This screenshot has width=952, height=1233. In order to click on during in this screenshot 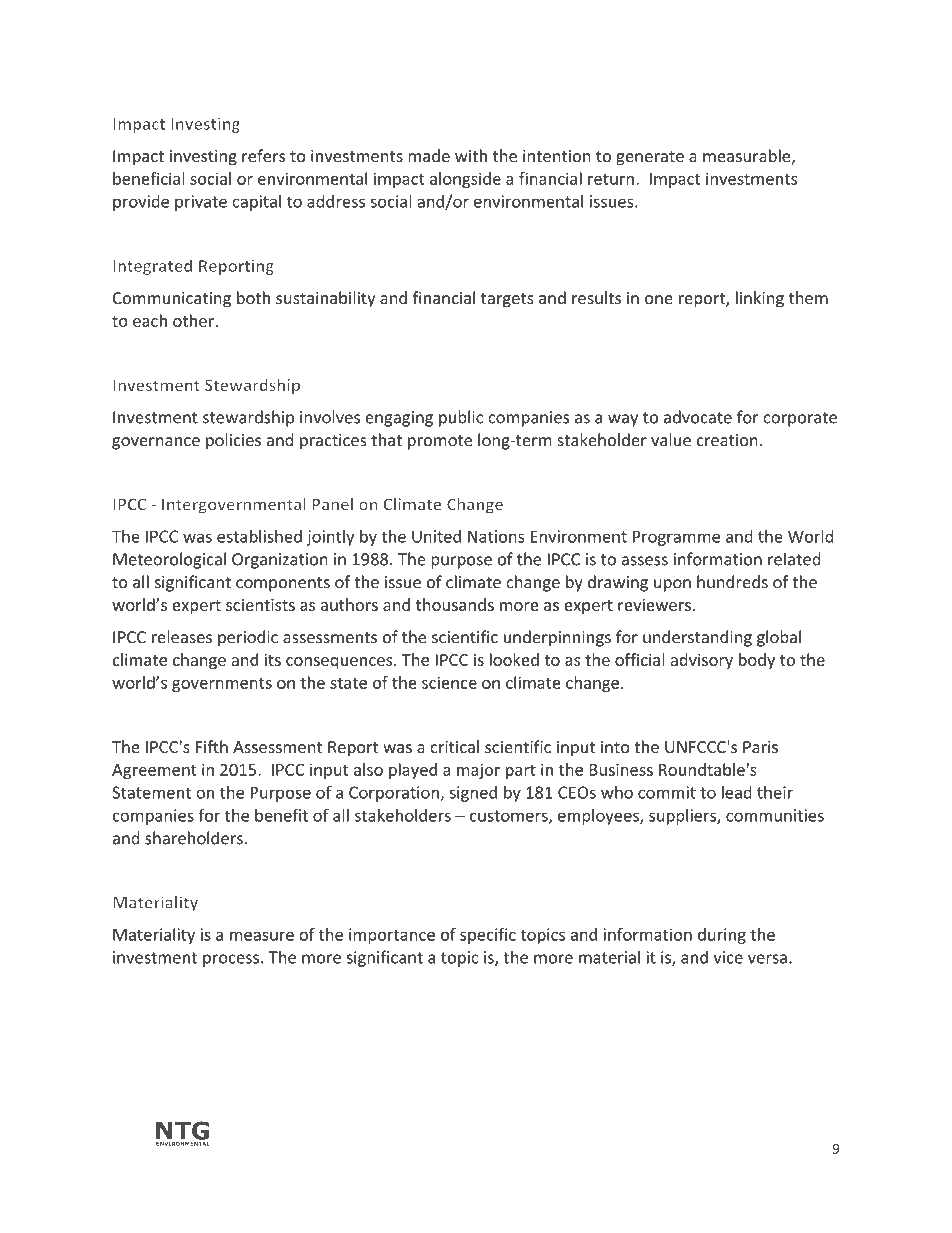, I will do `click(722, 936)`.
